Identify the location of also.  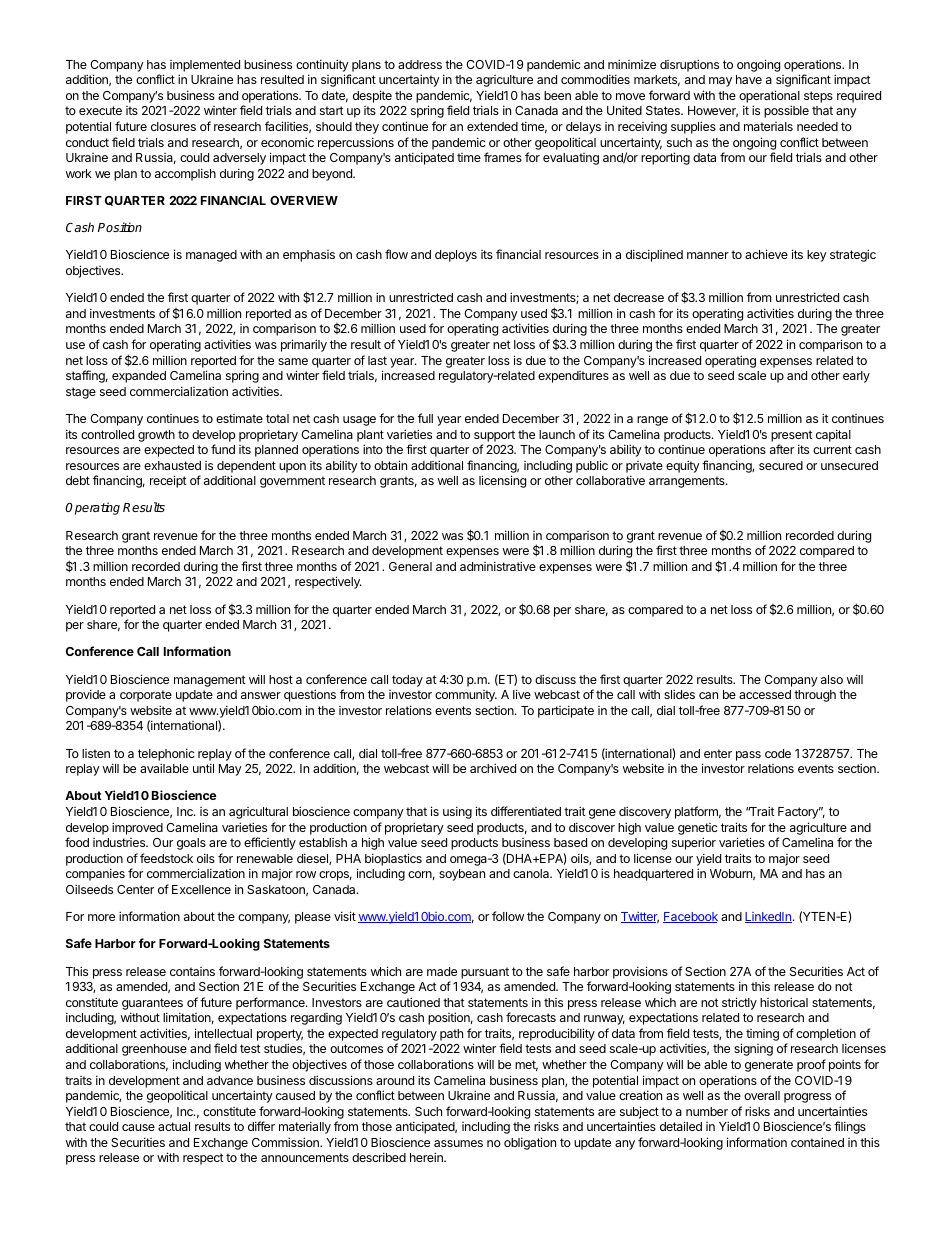
(832, 679).
